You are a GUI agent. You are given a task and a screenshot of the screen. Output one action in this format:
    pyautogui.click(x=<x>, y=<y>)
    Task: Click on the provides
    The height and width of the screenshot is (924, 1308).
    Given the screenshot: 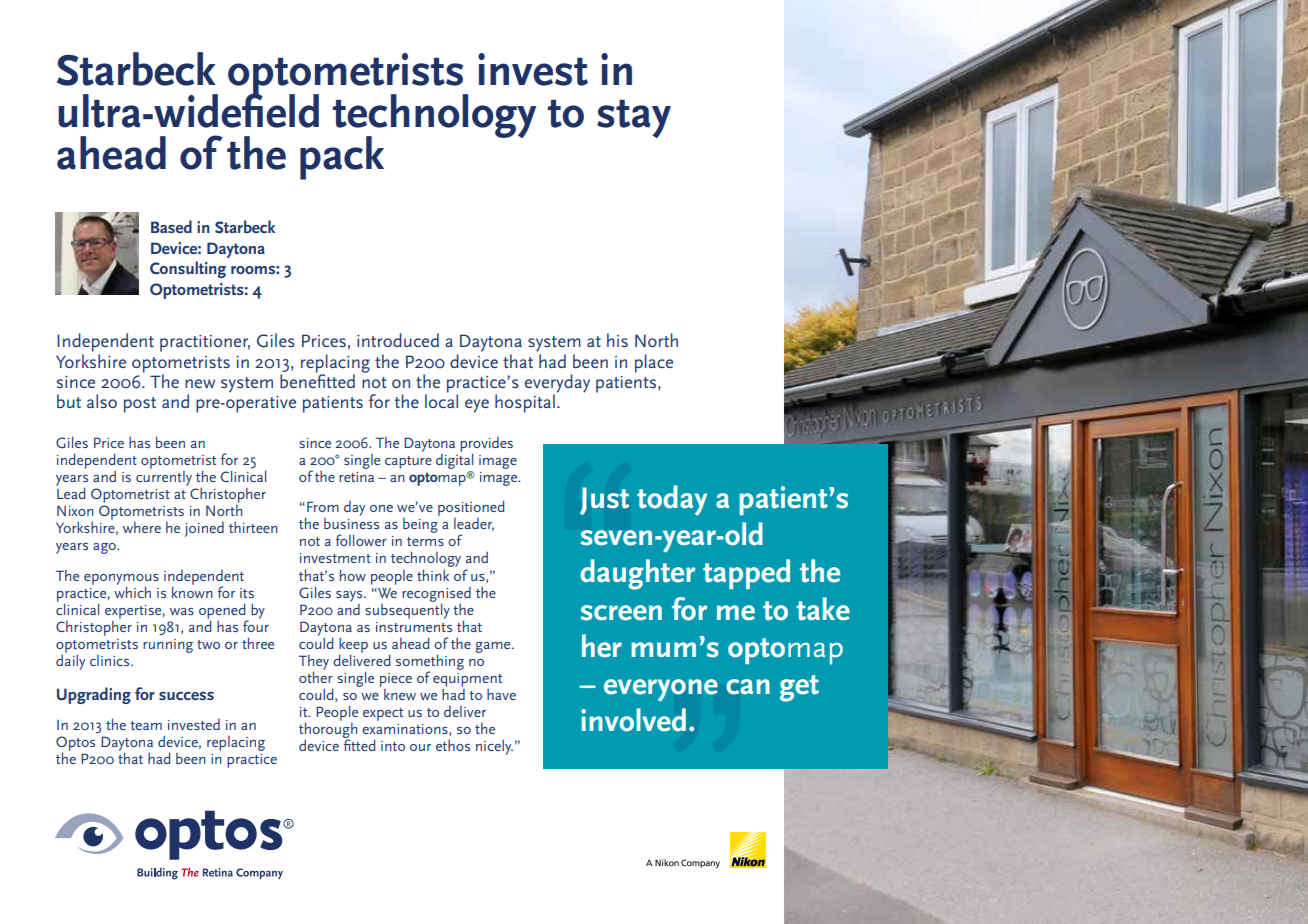 What is the action you would take?
    pyautogui.click(x=486, y=445)
